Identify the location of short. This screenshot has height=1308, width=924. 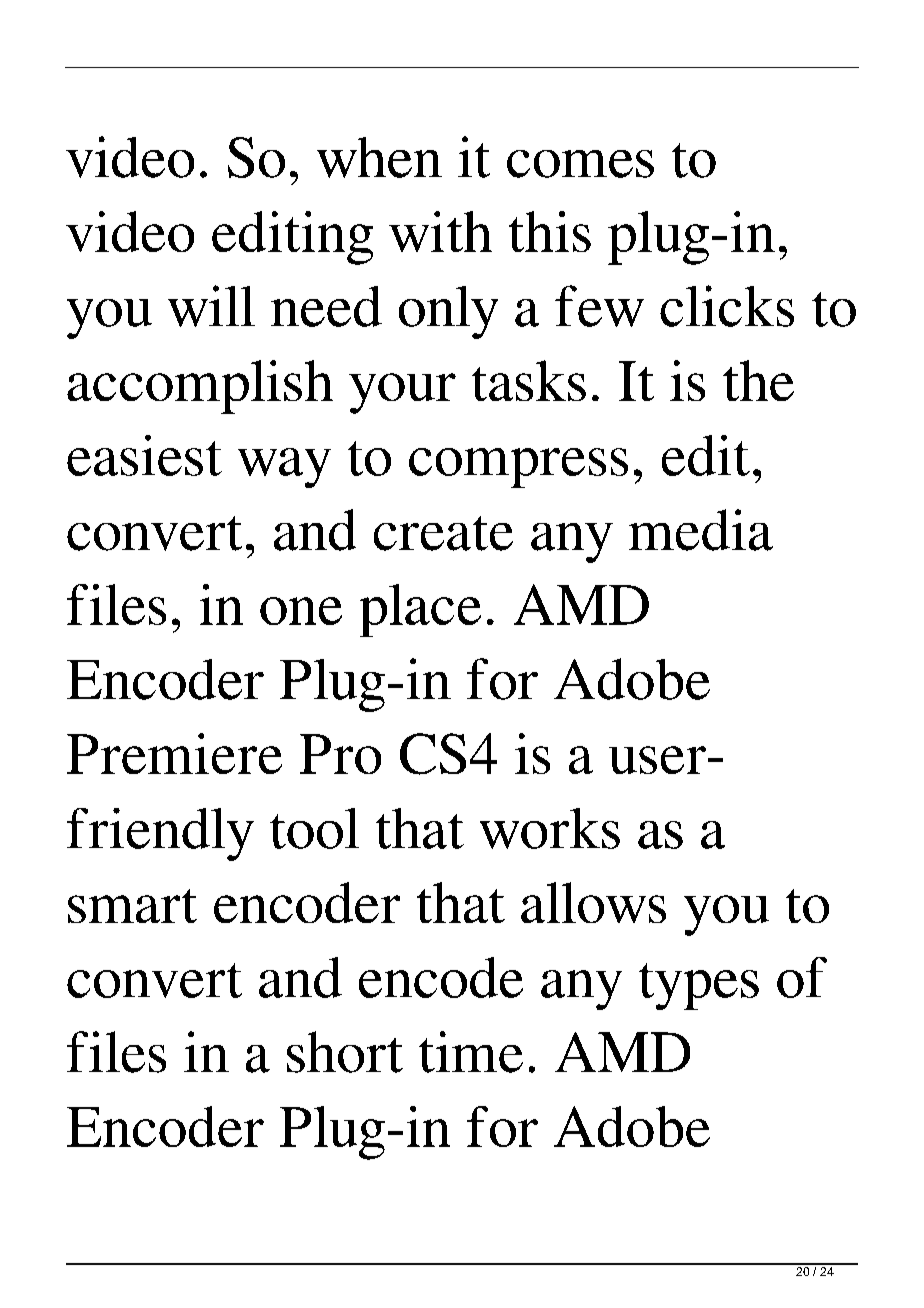
(345, 1052).
